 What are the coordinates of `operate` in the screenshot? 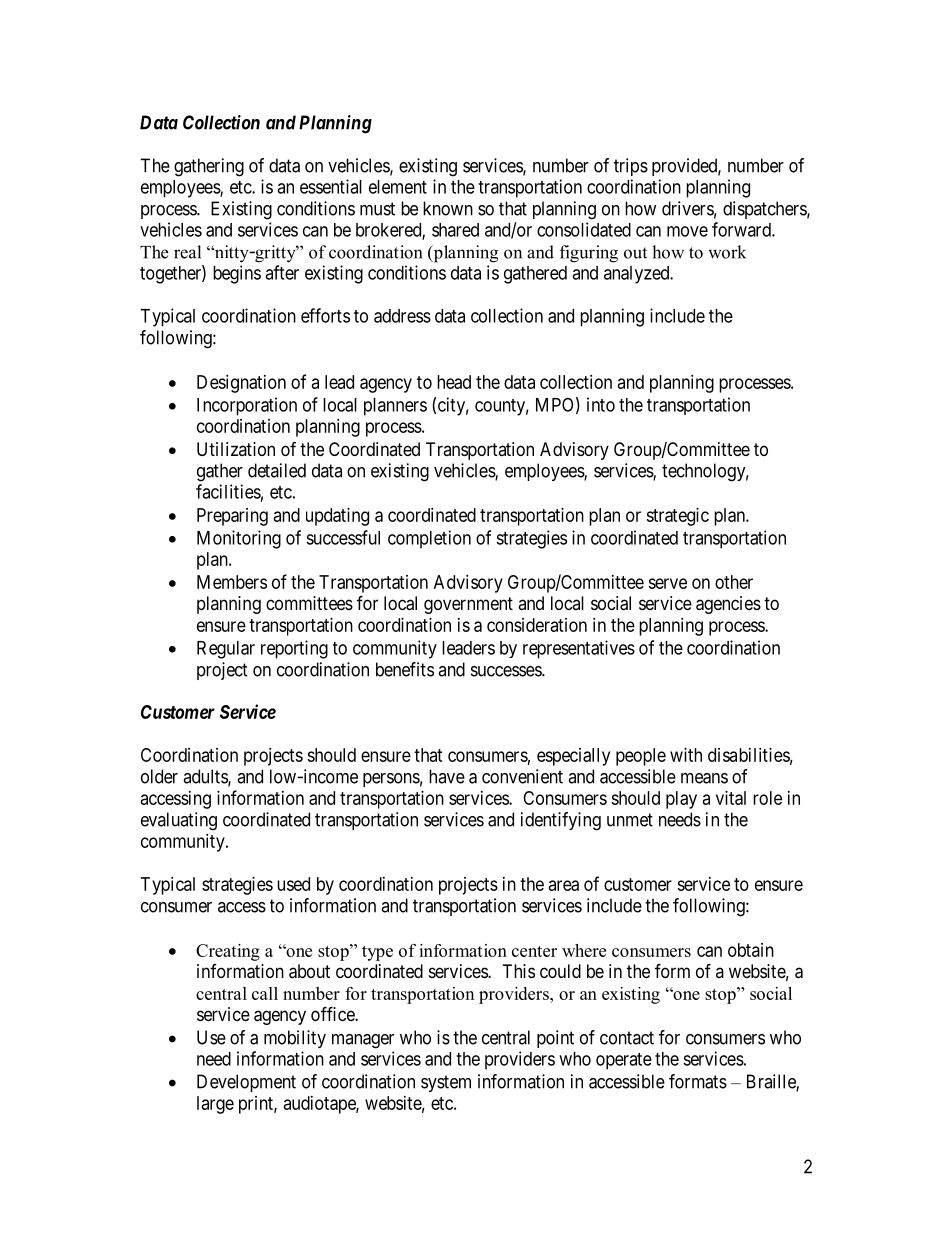 It's located at (624, 1061).
